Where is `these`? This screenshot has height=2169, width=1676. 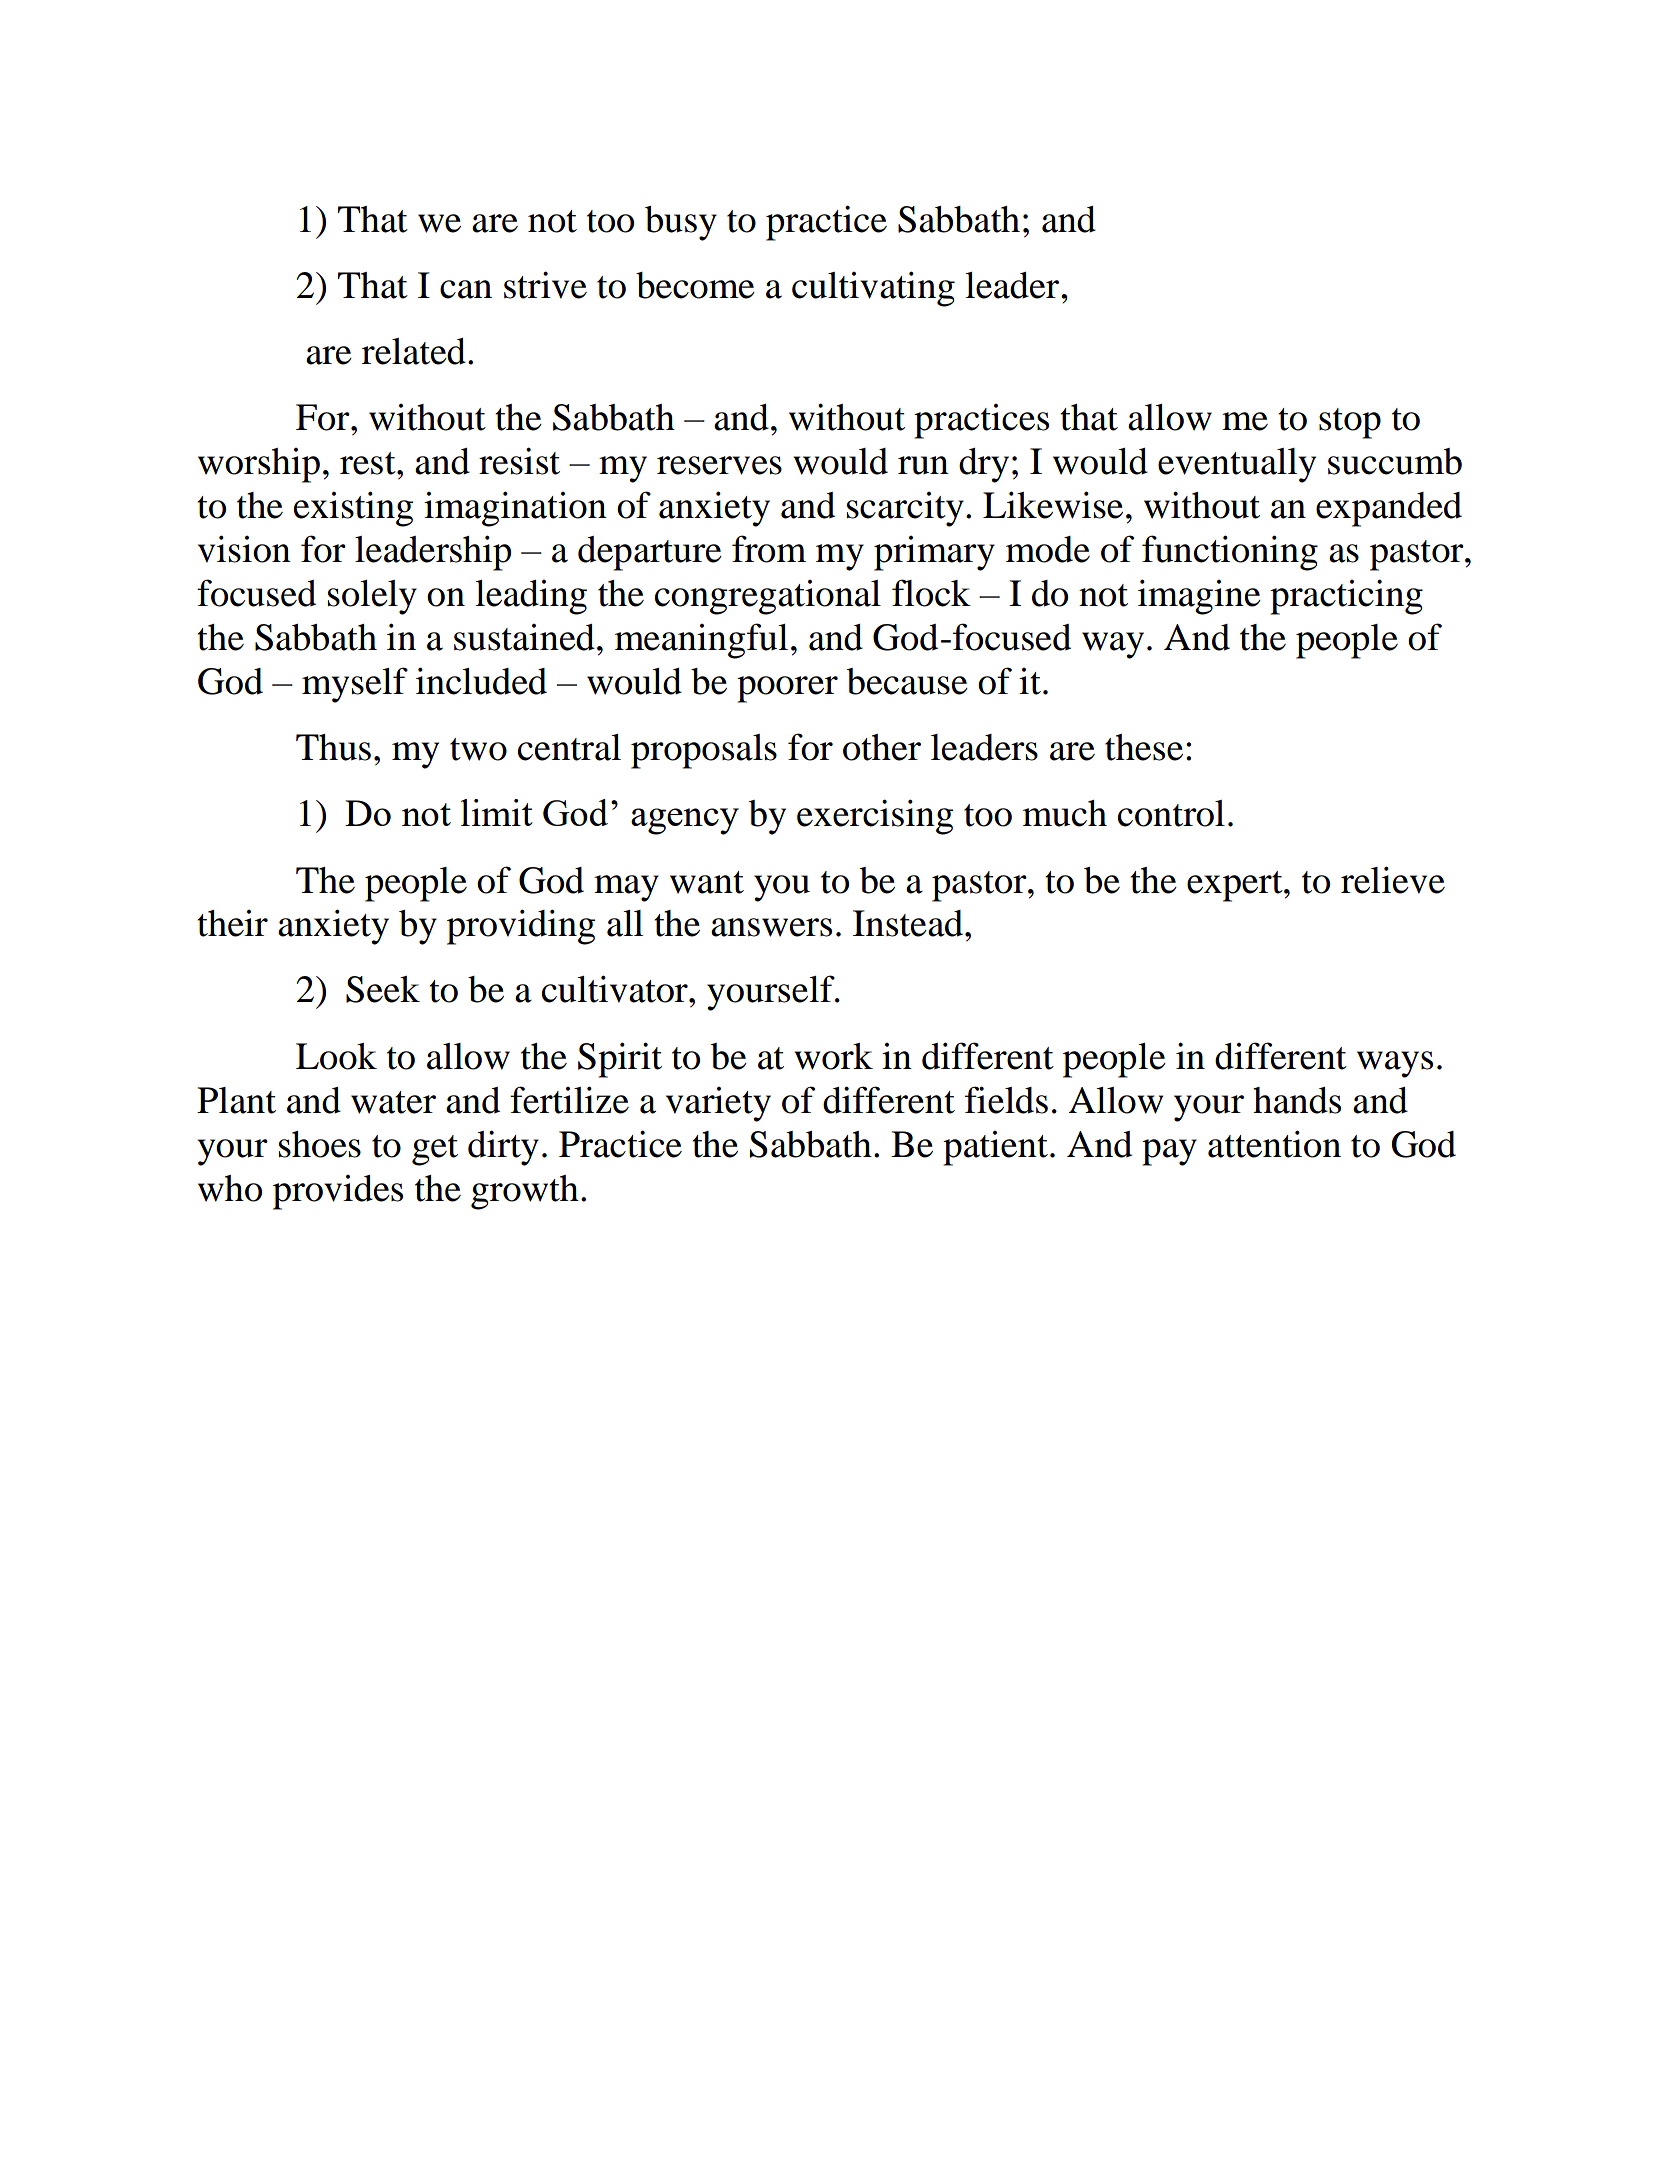
these is located at coordinates (1144, 747).
